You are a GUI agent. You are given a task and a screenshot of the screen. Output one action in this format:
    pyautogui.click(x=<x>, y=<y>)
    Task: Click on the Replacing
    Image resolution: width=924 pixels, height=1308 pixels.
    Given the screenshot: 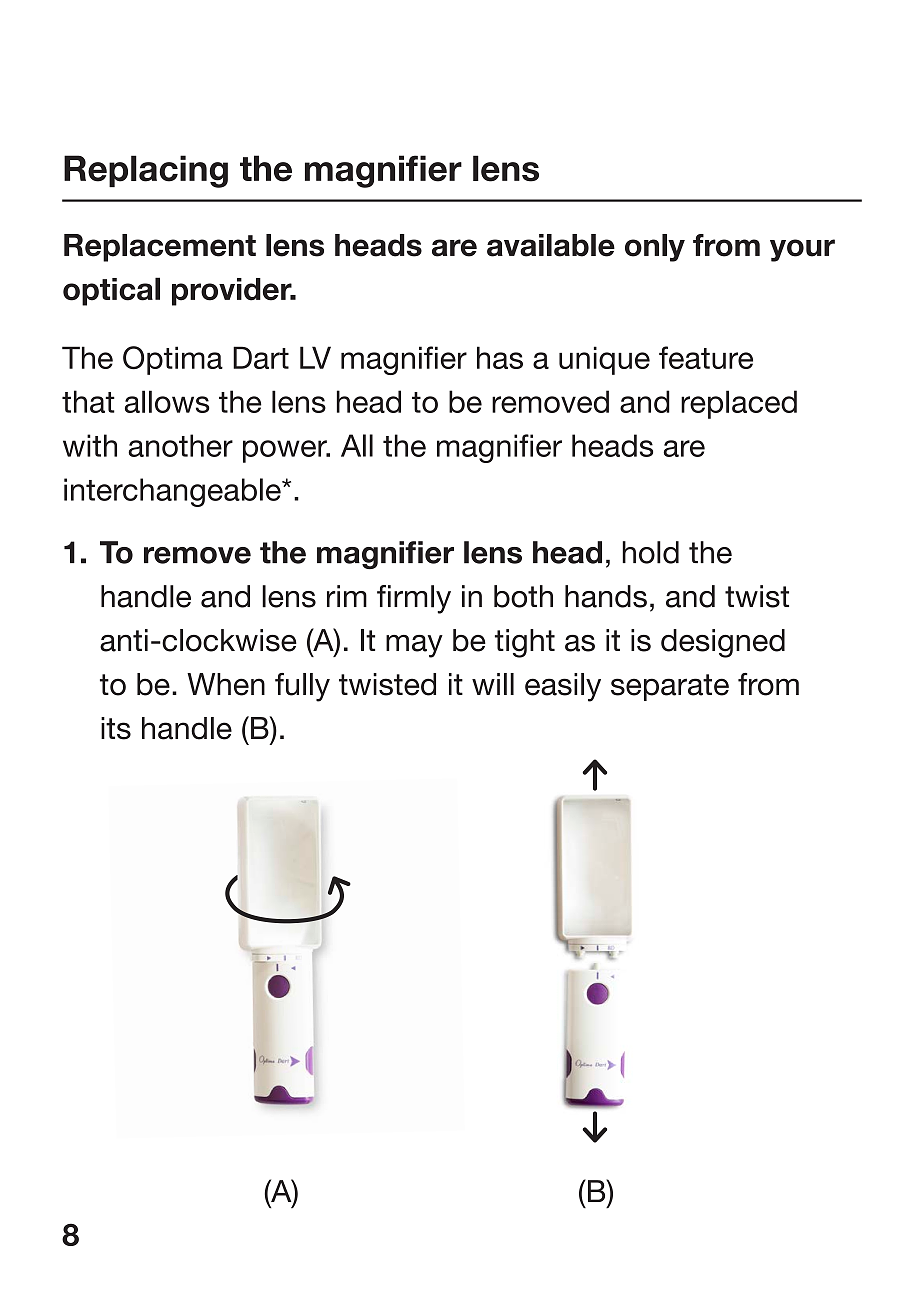 What is the action you would take?
    pyautogui.click(x=146, y=171)
